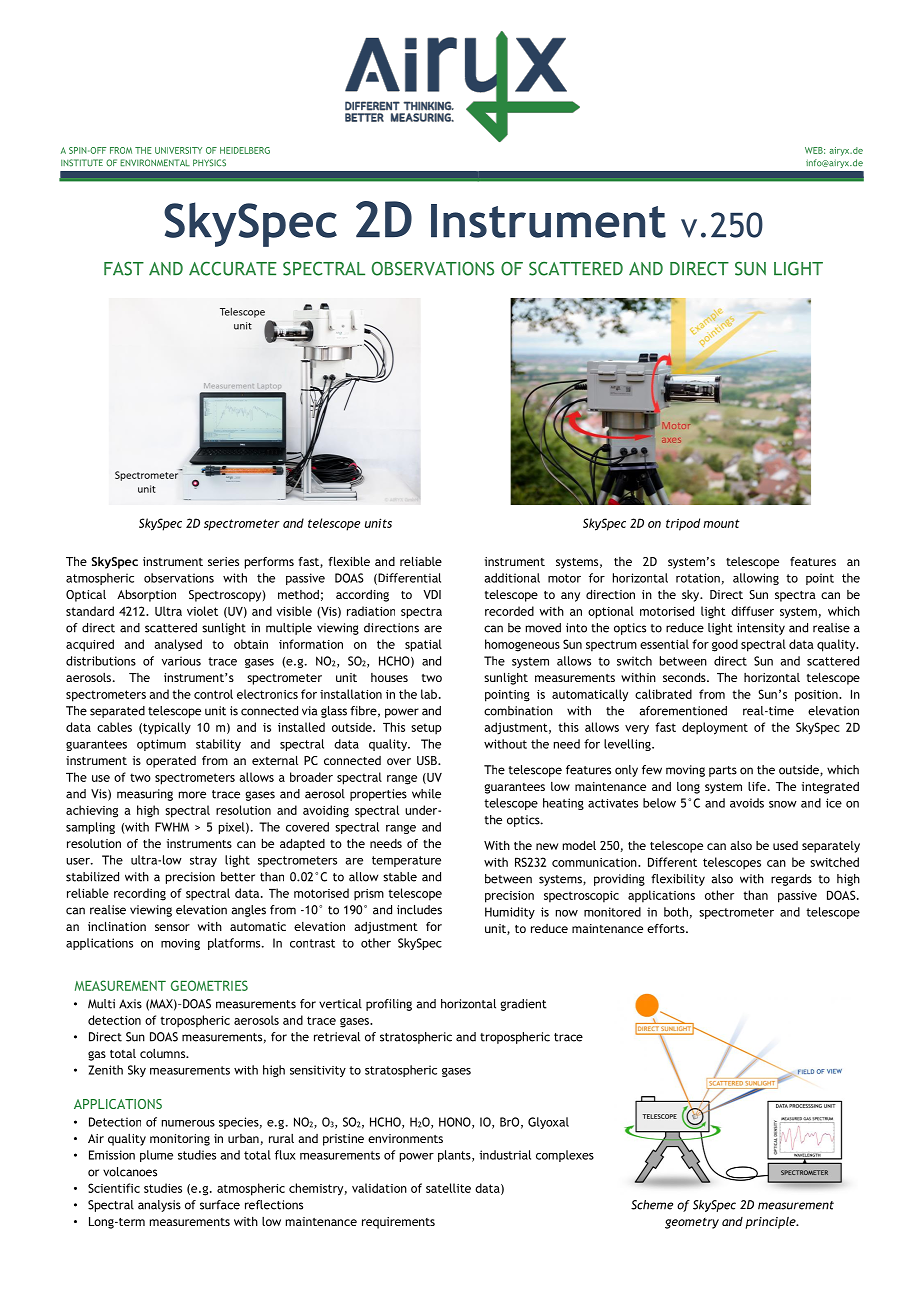  What do you see at coordinates (721, 523) in the screenshot?
I see `mount` at bounding box center [721, 523].
